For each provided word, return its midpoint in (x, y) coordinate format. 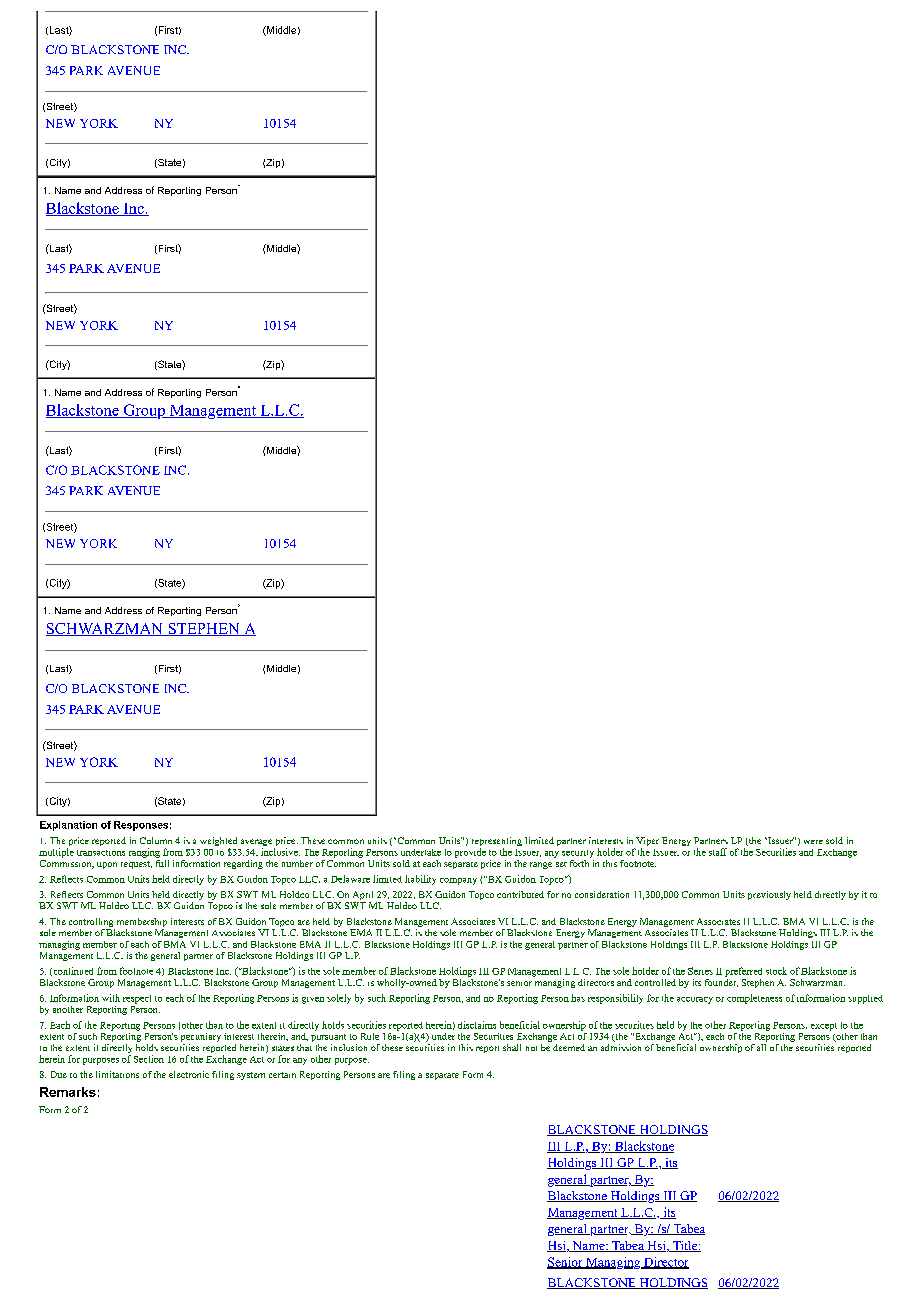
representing (497, 843)
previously (769, 895)
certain (282, 1075)
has (578, 998)
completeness (754, 999)
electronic (189, 1074)
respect (137, 999)
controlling (92, 924)
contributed (520, 894)
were (813, 842)
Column (156, 840)
